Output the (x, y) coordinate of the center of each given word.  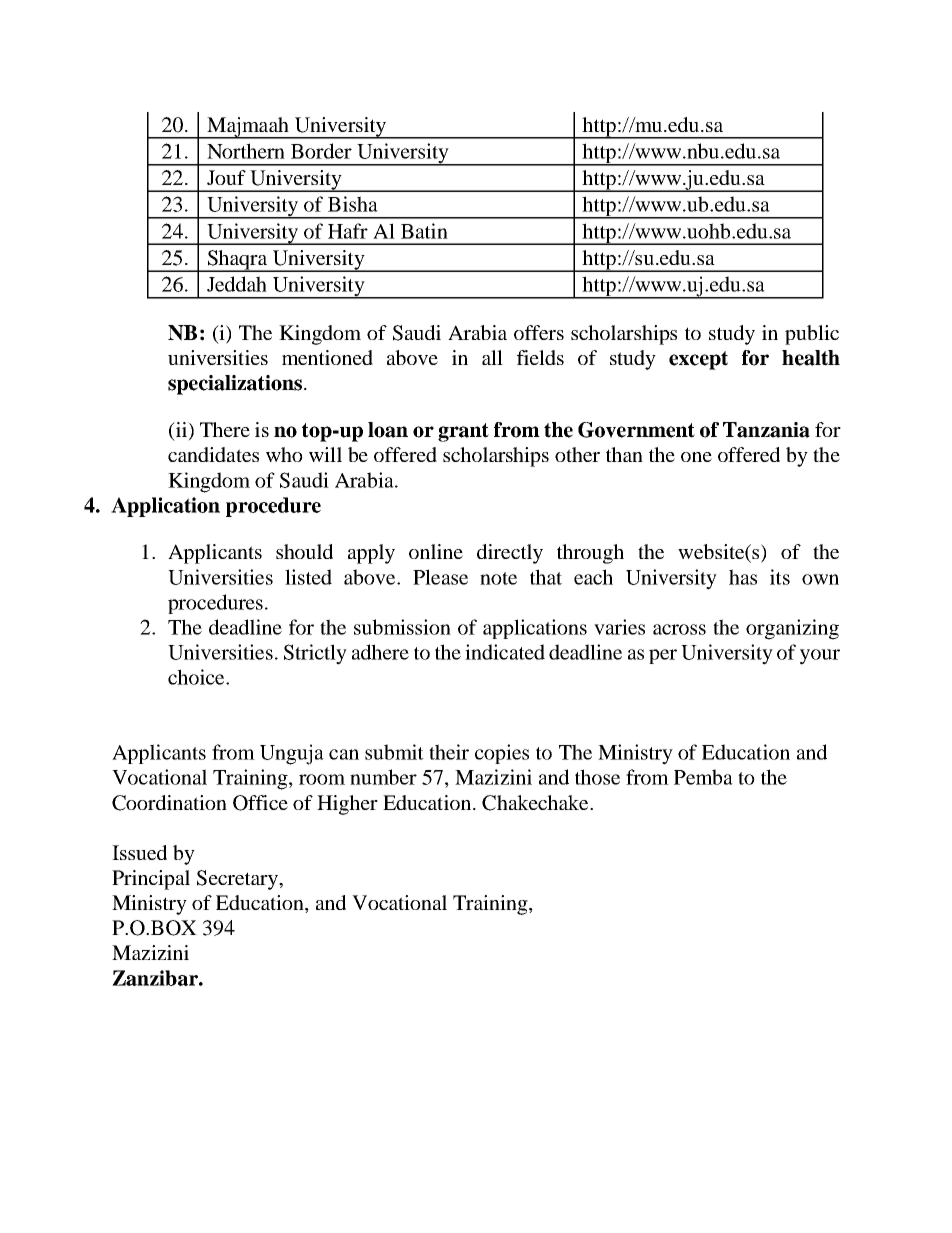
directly (510, 554)
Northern (246, 151)
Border (321, 151)
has (743, 577)
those (597, 777)
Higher (347, 805)
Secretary (238, 880)
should (304, 551)
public (812, 335)
